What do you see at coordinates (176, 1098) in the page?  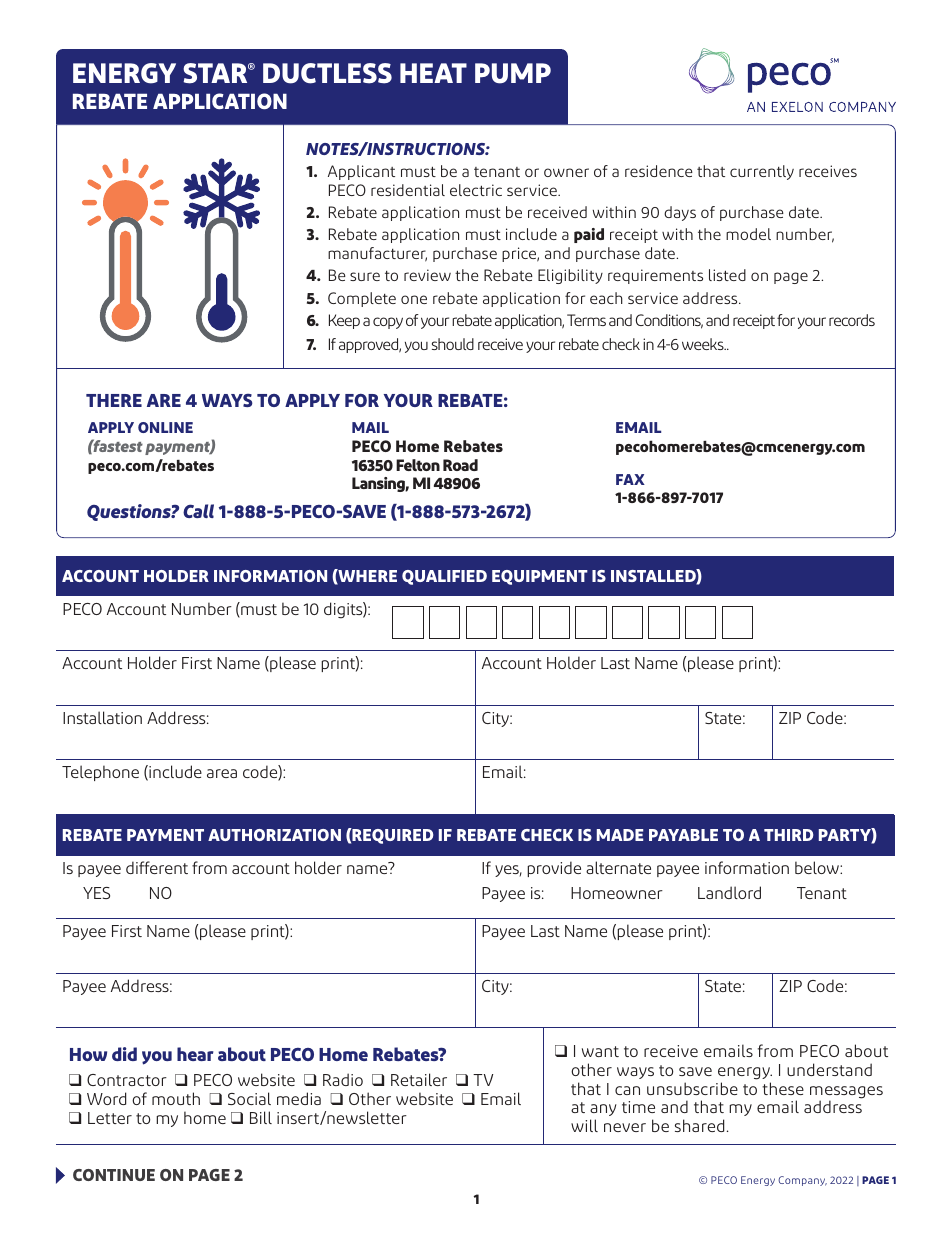 I see `mouth` at bounding box center [176, 1098].
